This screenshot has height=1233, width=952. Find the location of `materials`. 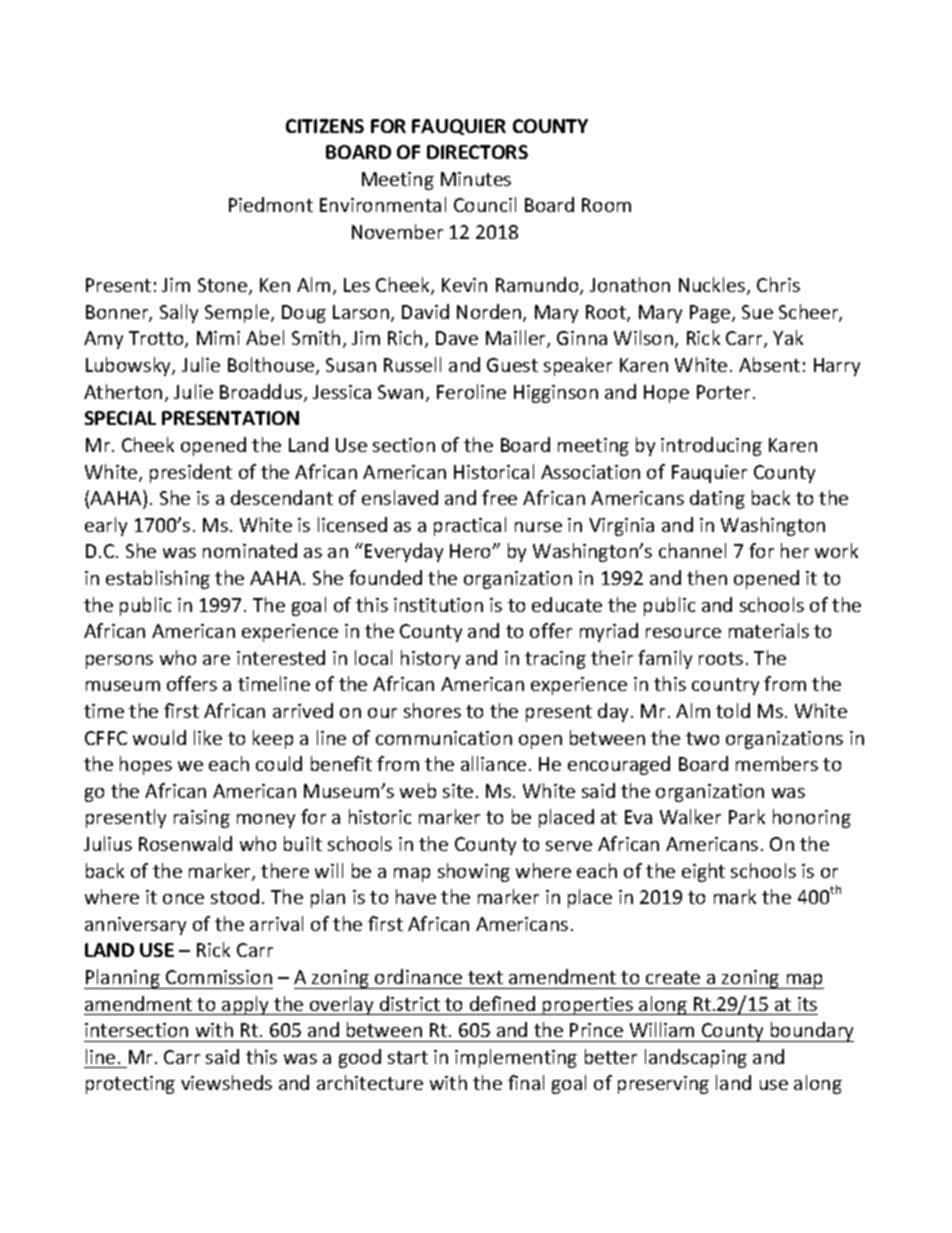

materials is located at coordinates (769, 630).
